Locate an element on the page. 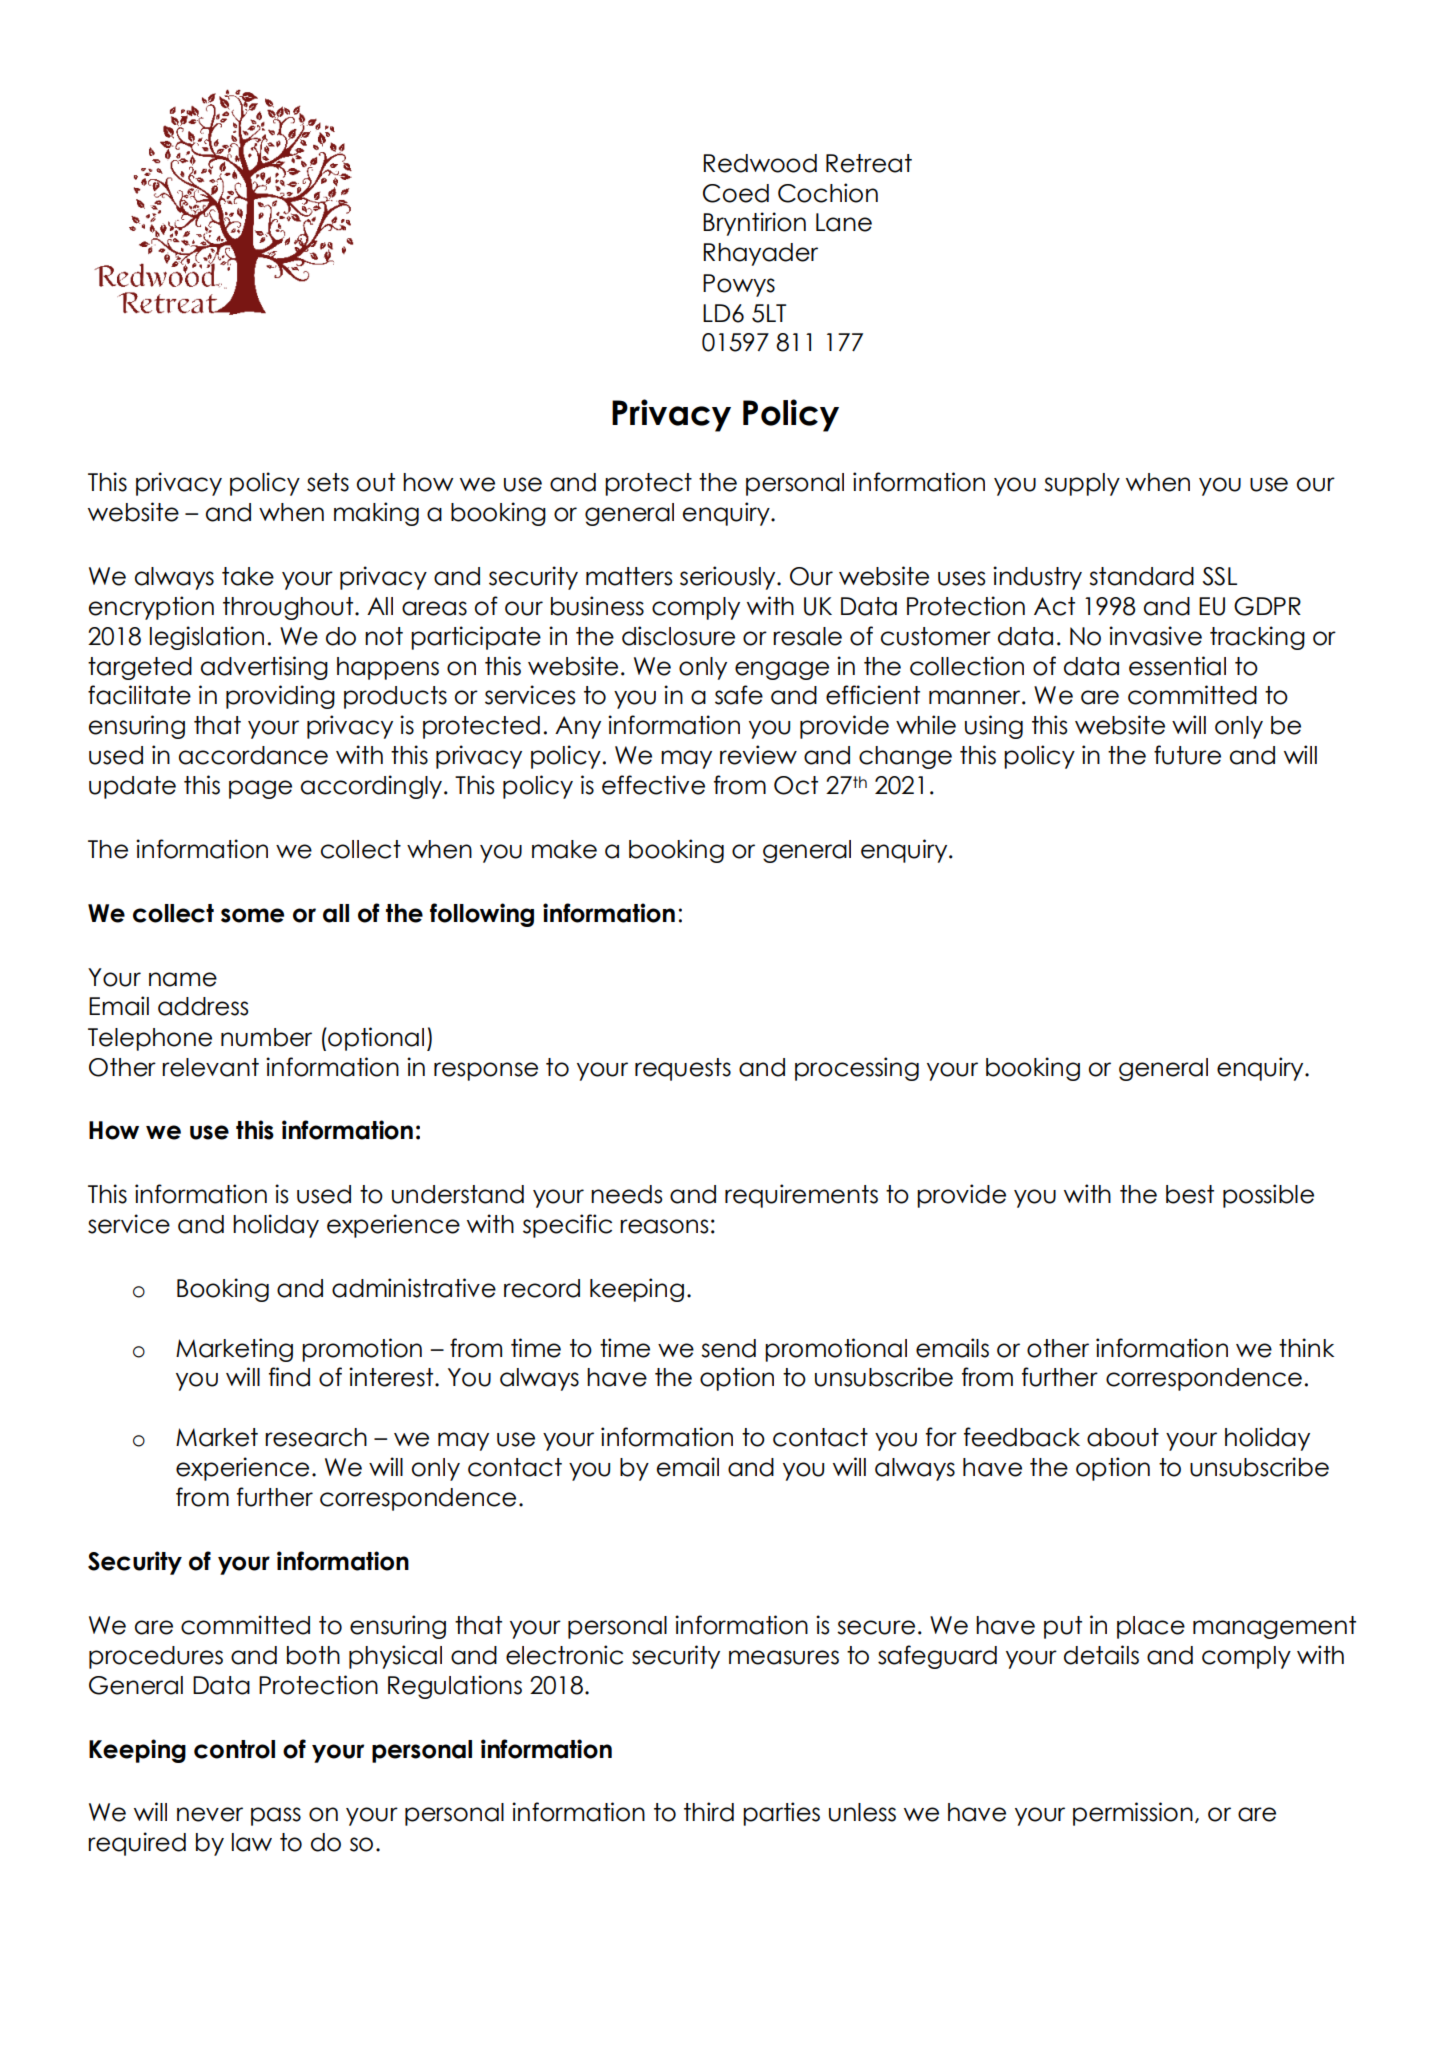 The height and width of the image is (2050, 1450). relevant is located at coordinates (210, 1067).
